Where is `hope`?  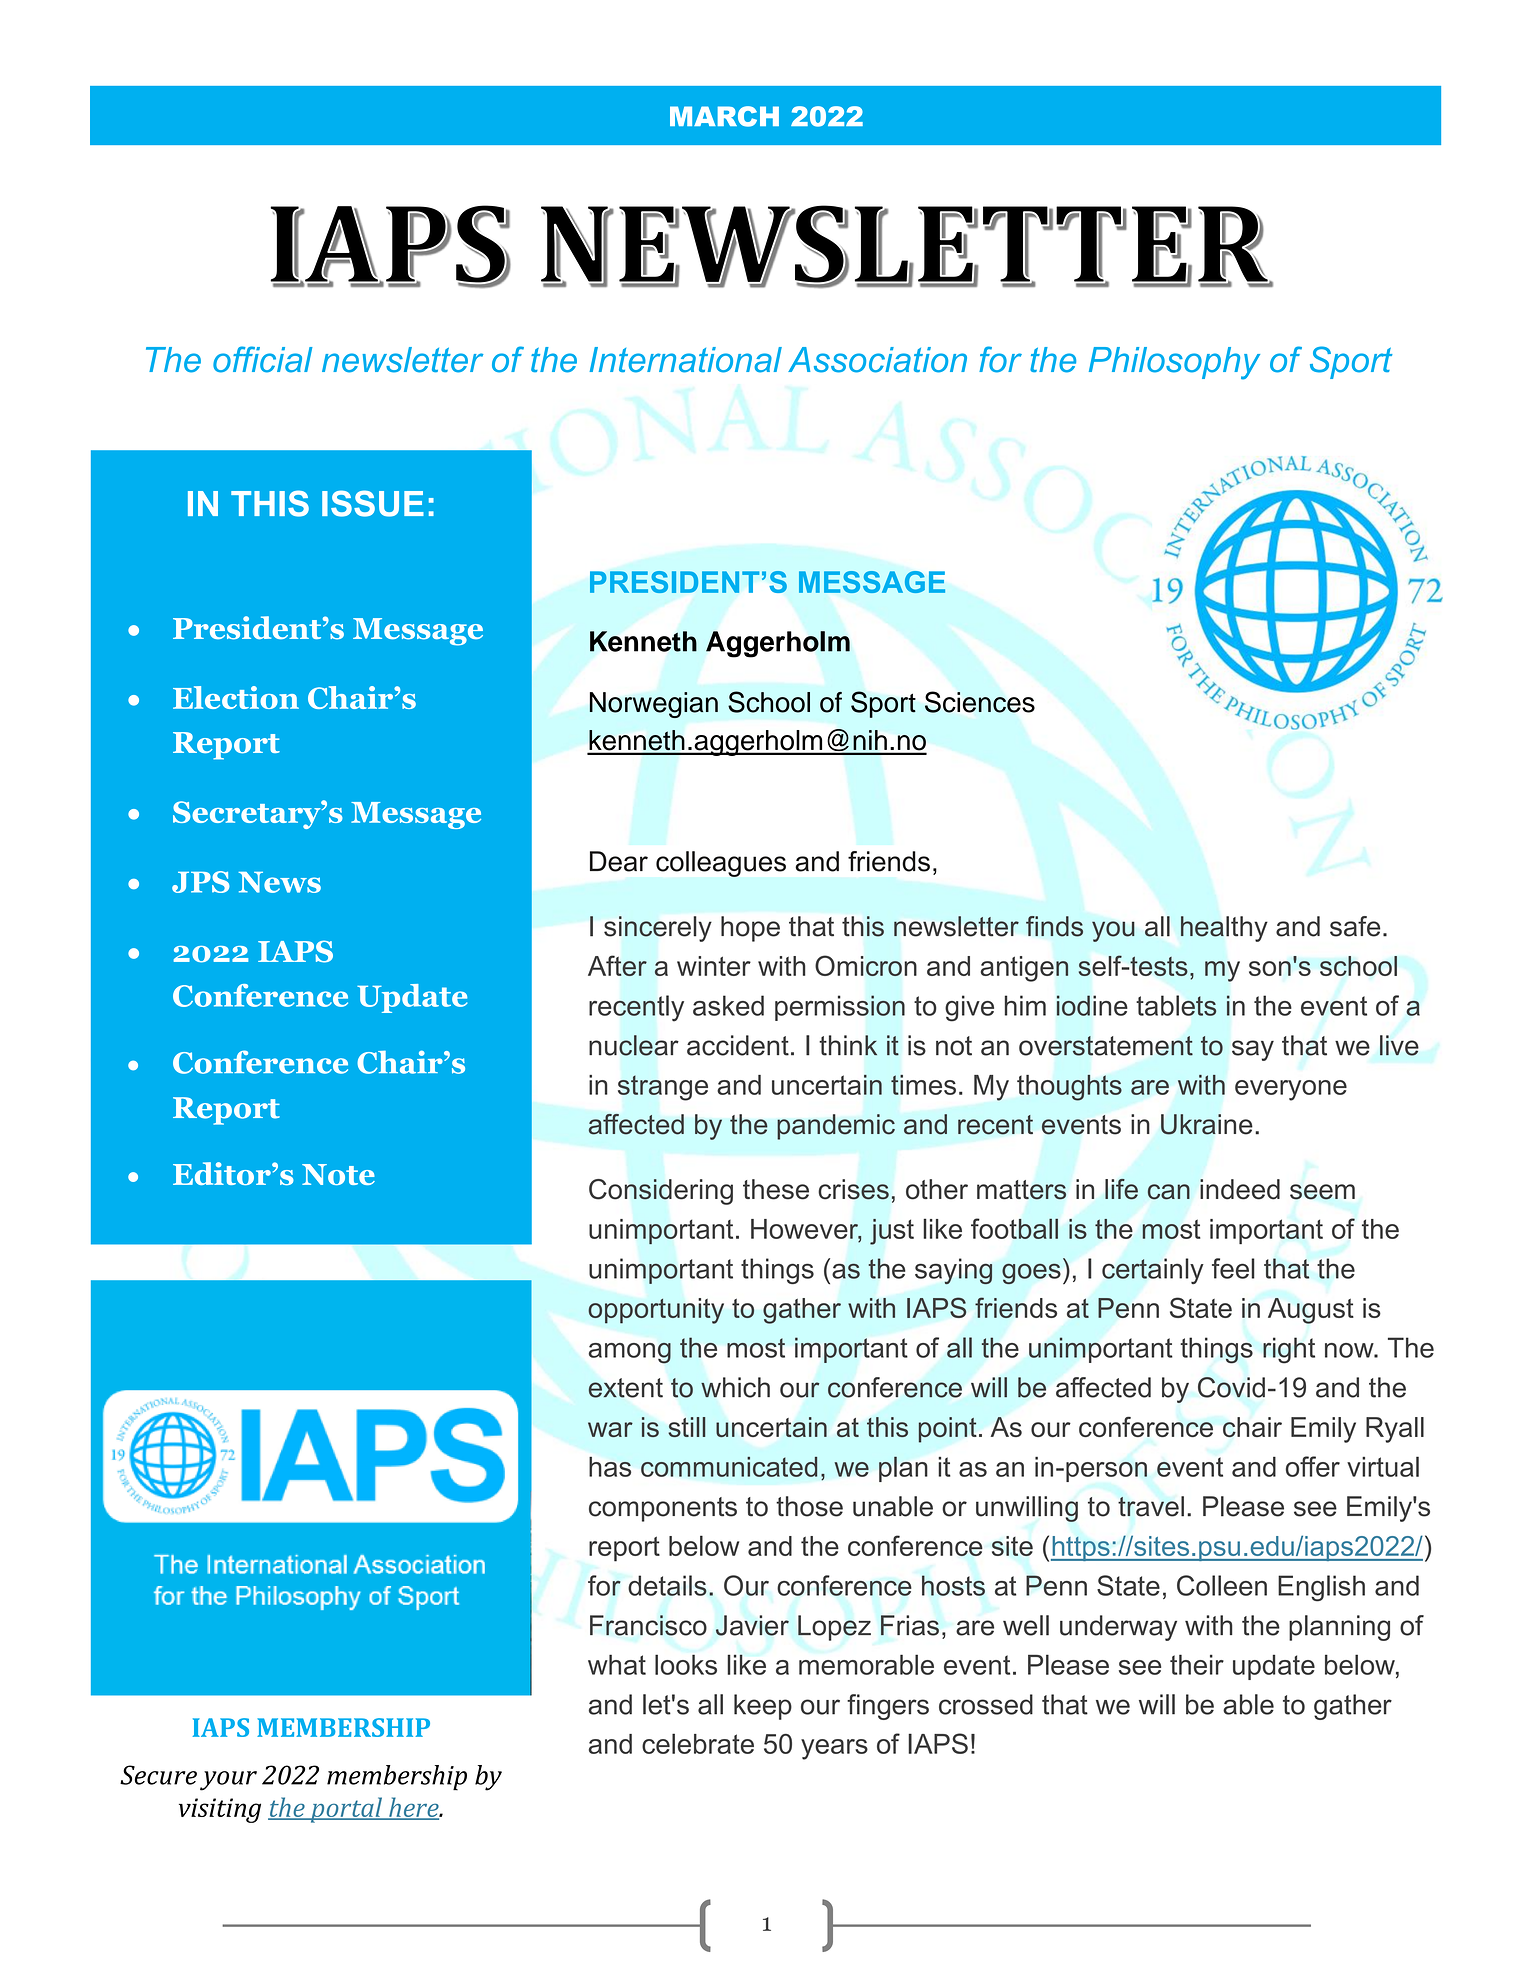
hope is located at coordinates (750, 929).
